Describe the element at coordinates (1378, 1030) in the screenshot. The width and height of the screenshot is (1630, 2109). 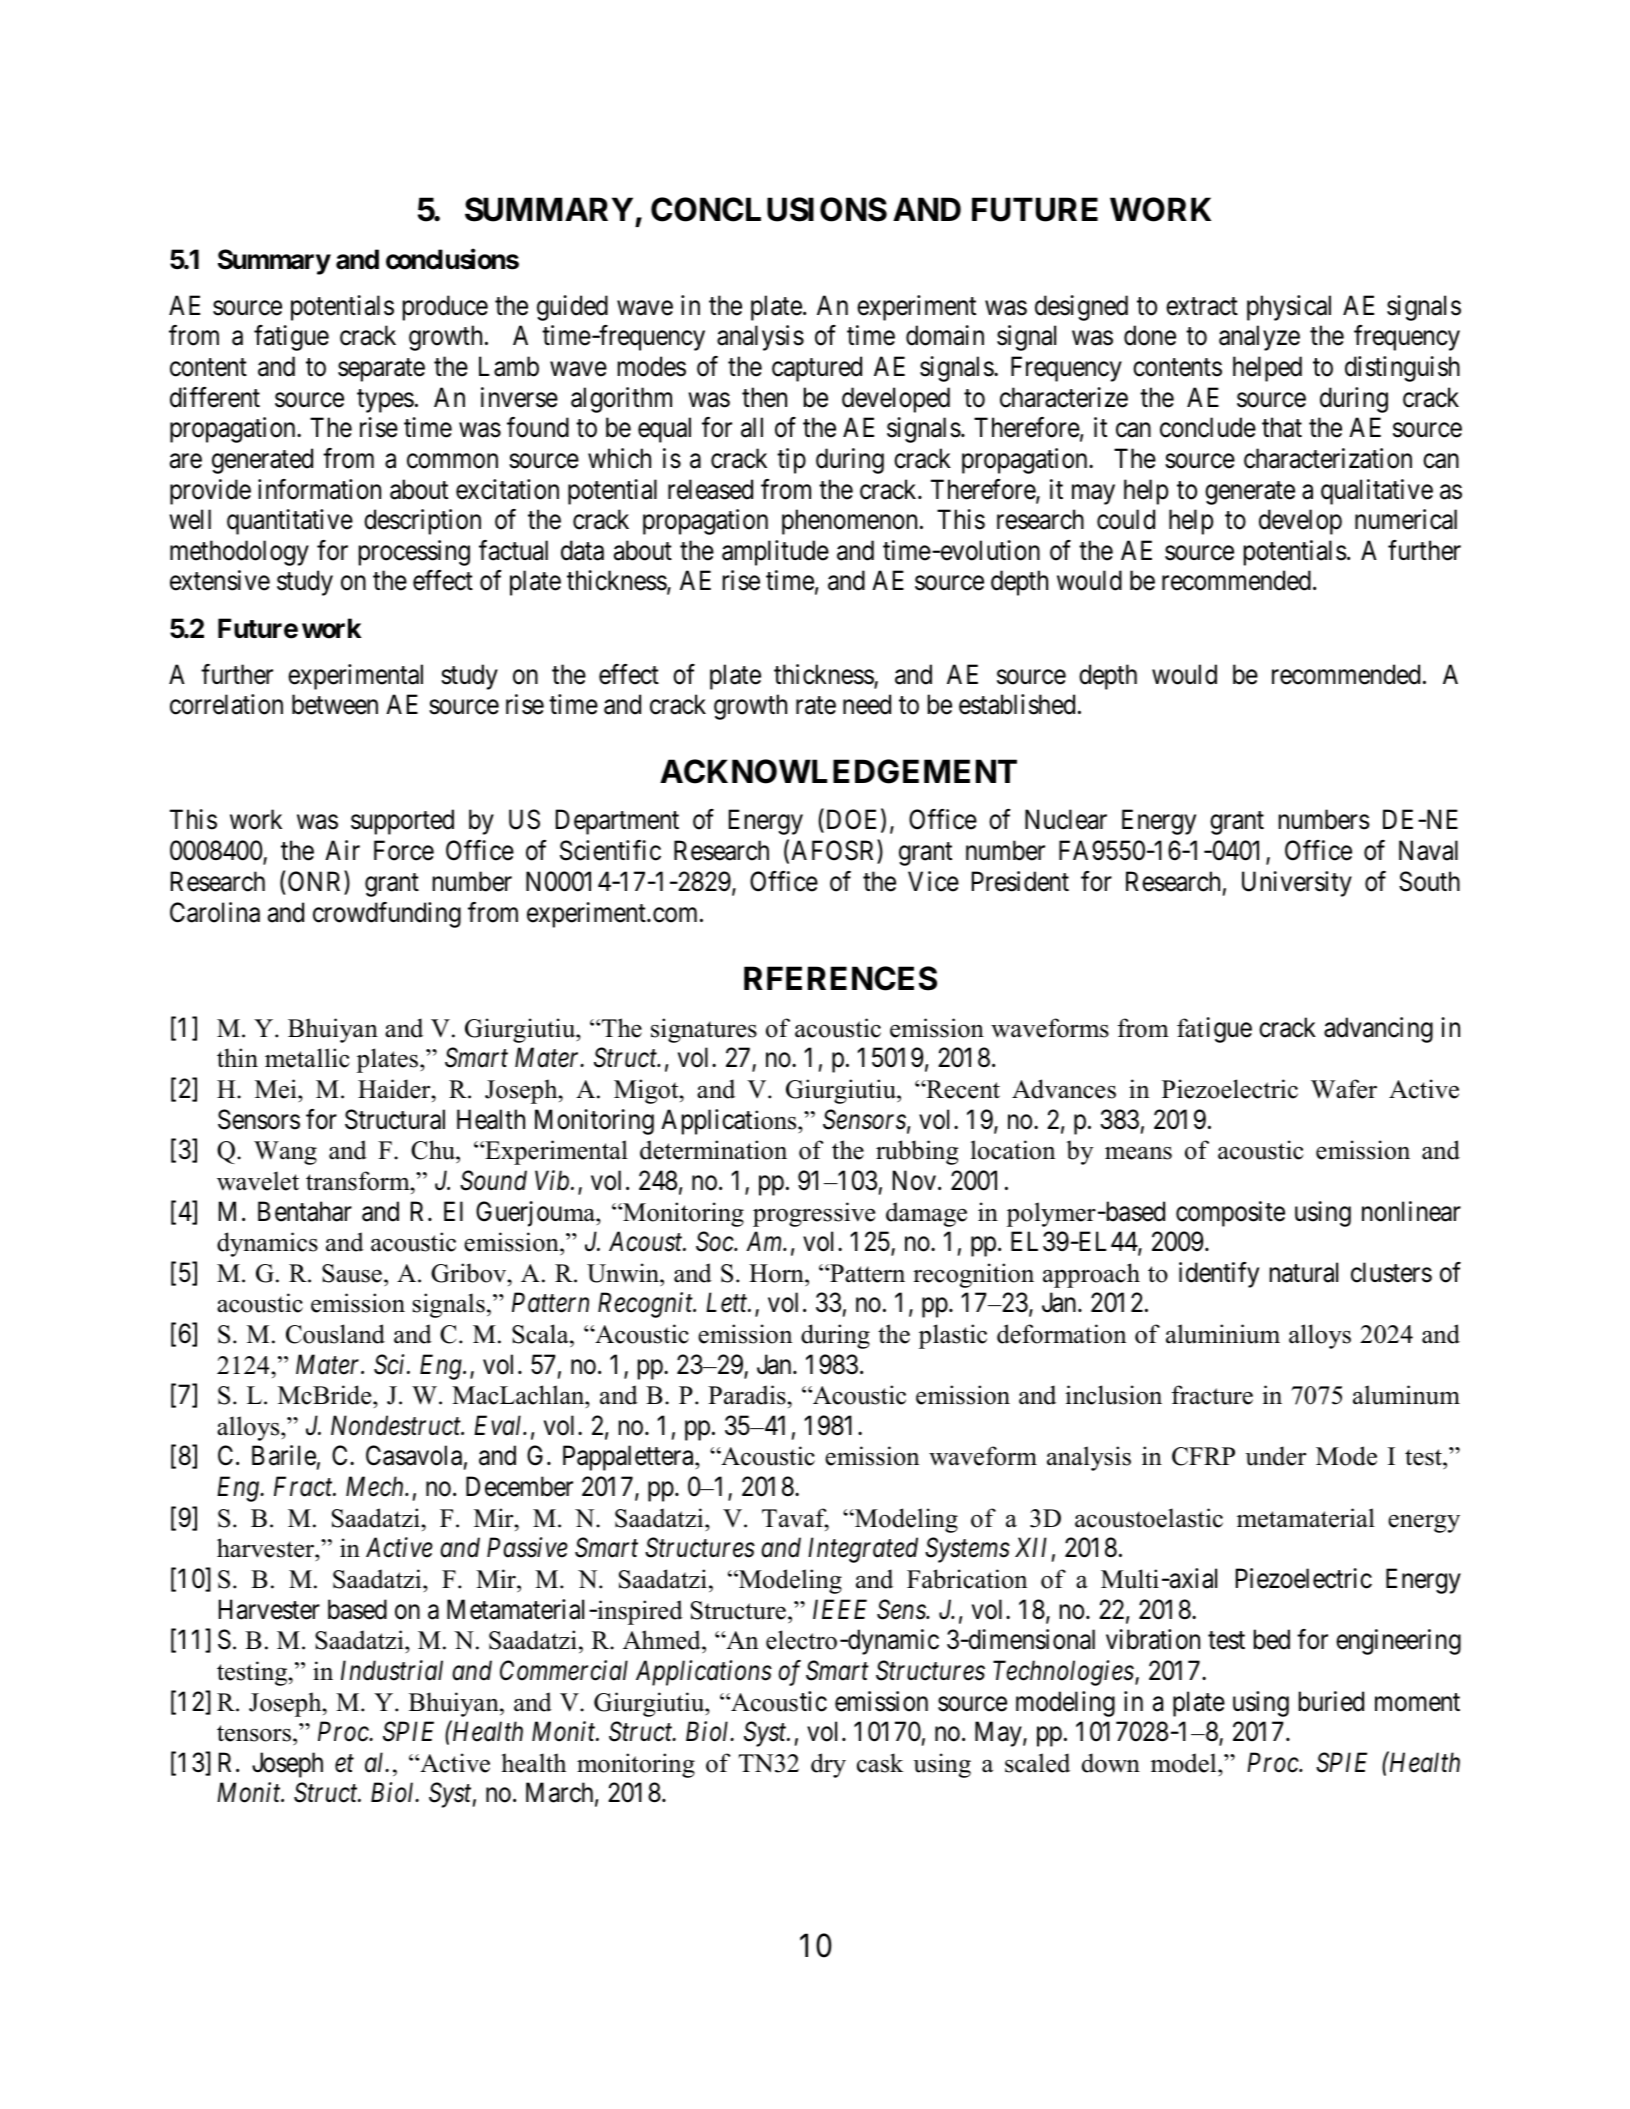
I see `advancing` at that location.
